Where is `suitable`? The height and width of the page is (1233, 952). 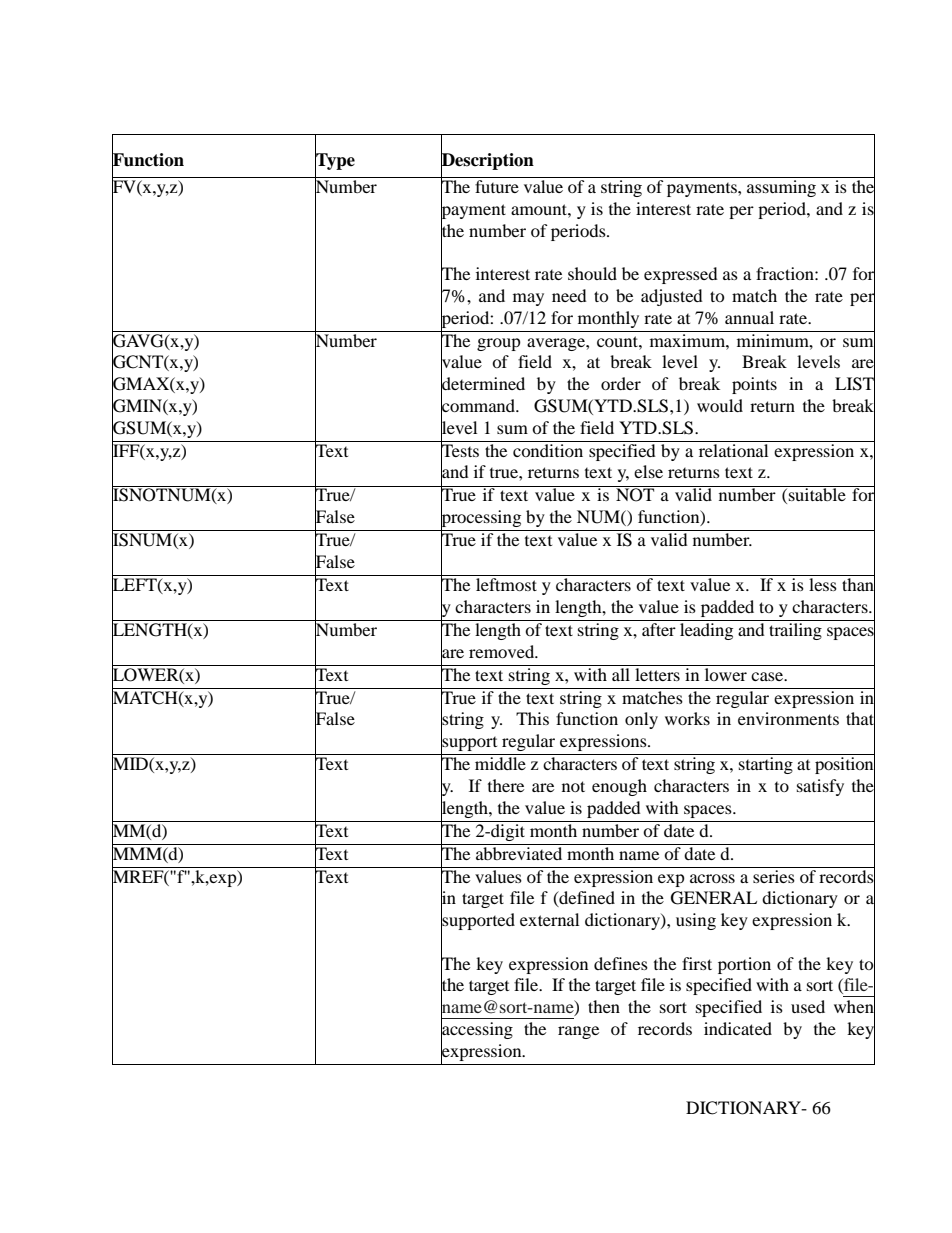 suitable is located at coordinates (817, 493).
